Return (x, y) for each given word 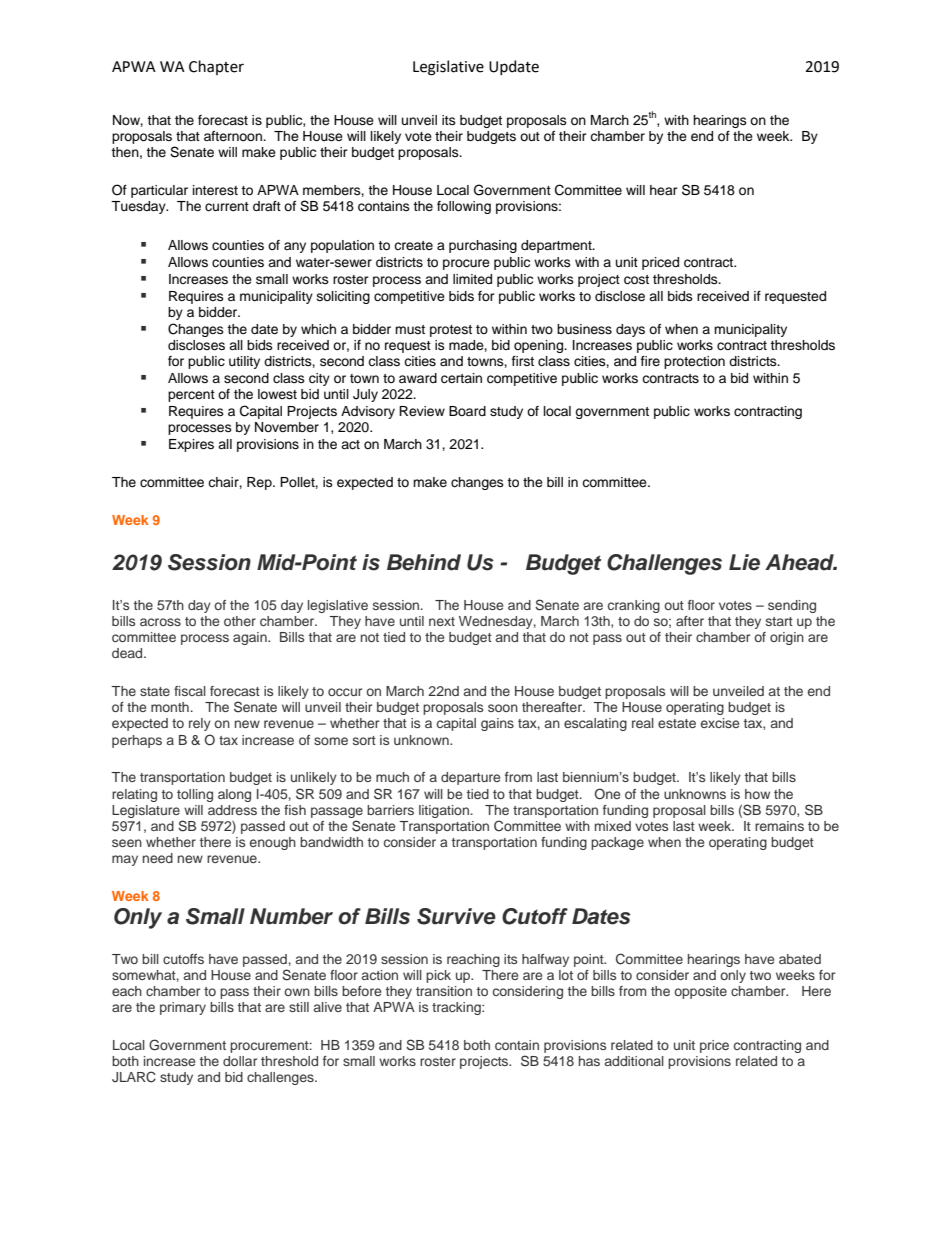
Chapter (216, 67)
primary (183, 1008)
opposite (700, 992)
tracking (457, 1008)
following (464, 207)
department (557, 246)
